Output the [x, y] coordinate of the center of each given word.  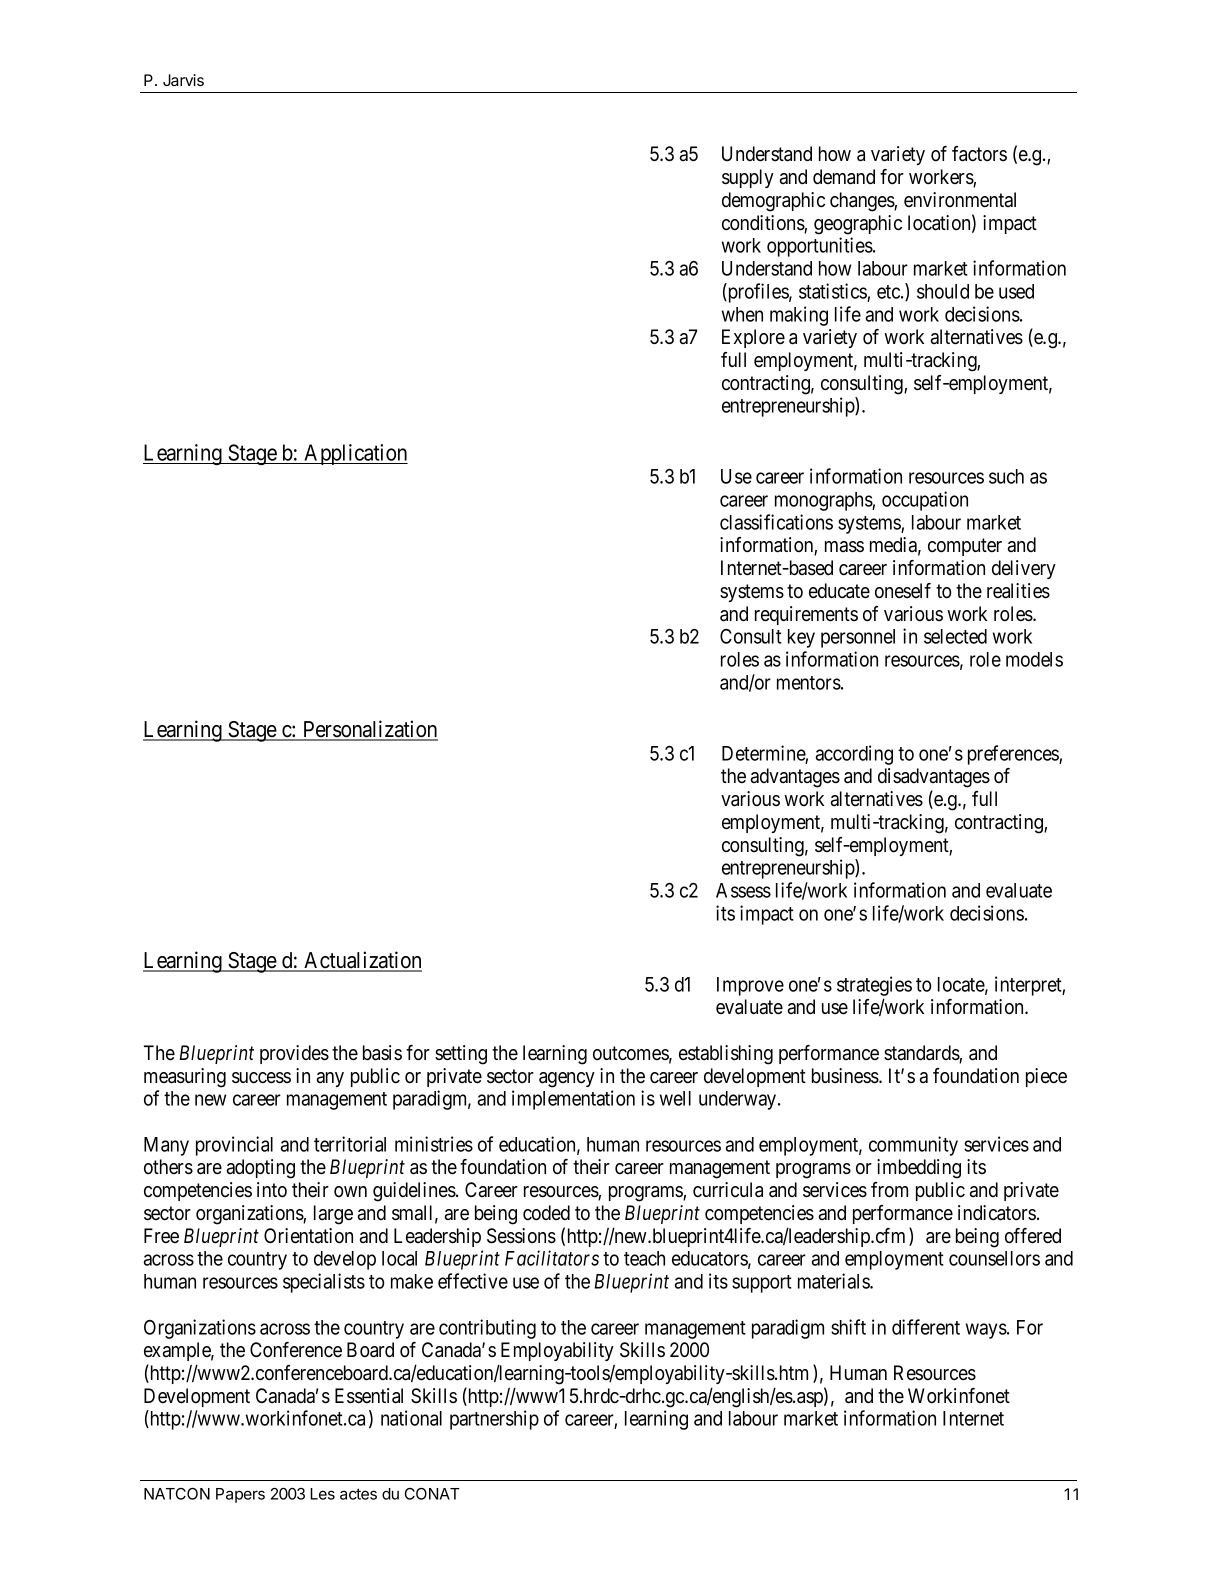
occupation [925, 501]
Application [355, 454]
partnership [494, 1420]
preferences [1014, 755]
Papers [240, 1495]
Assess [743, 890]
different [926, 1327]
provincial [234, 1146]
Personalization [369, 730]
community [913, 1146]
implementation [573, 1100]
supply [748, 178]
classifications [776, 522]
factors [979, 154]
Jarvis [183, 80]
